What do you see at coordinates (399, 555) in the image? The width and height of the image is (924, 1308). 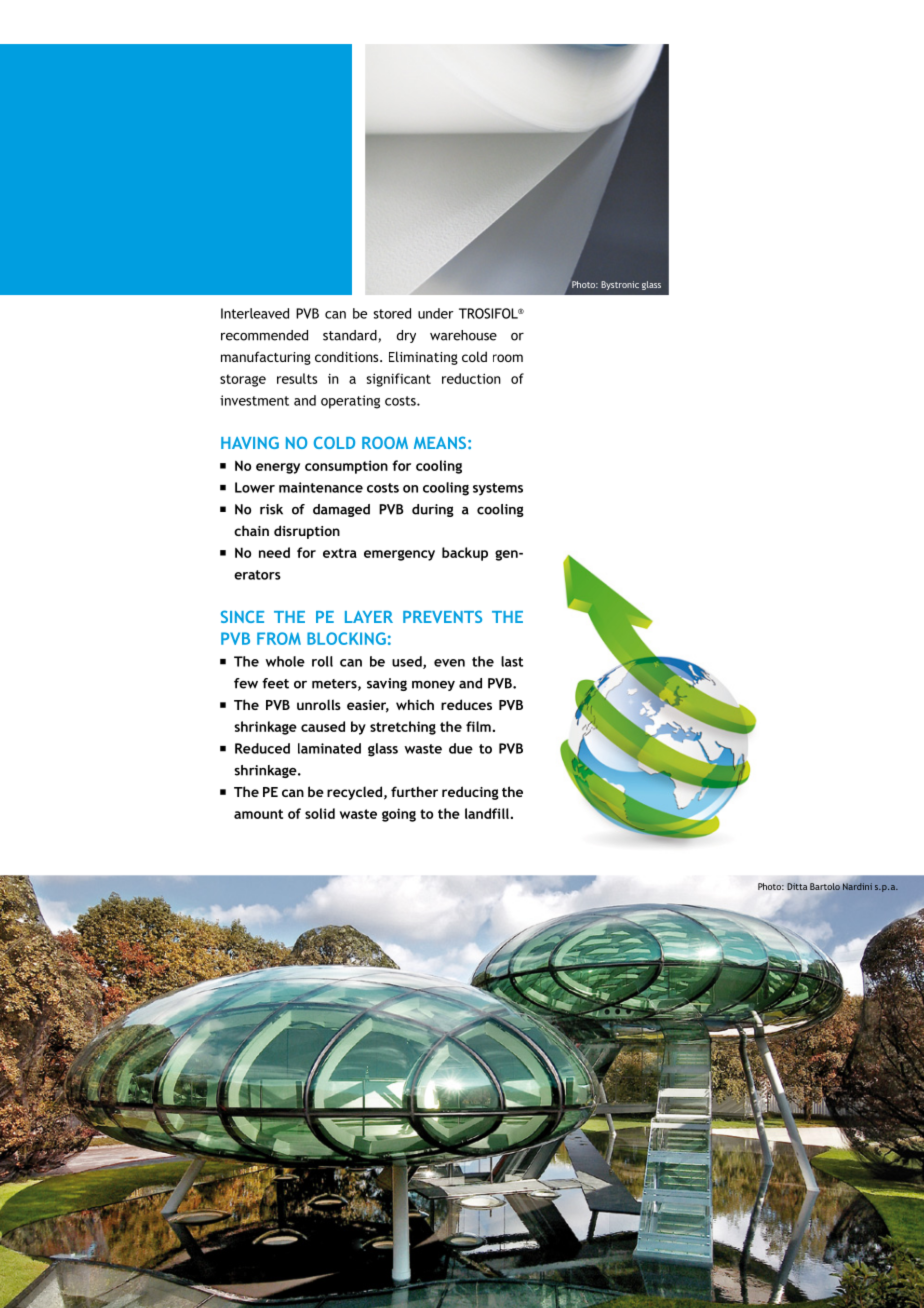 I see `emergency` at bounding box center [399, 555].
